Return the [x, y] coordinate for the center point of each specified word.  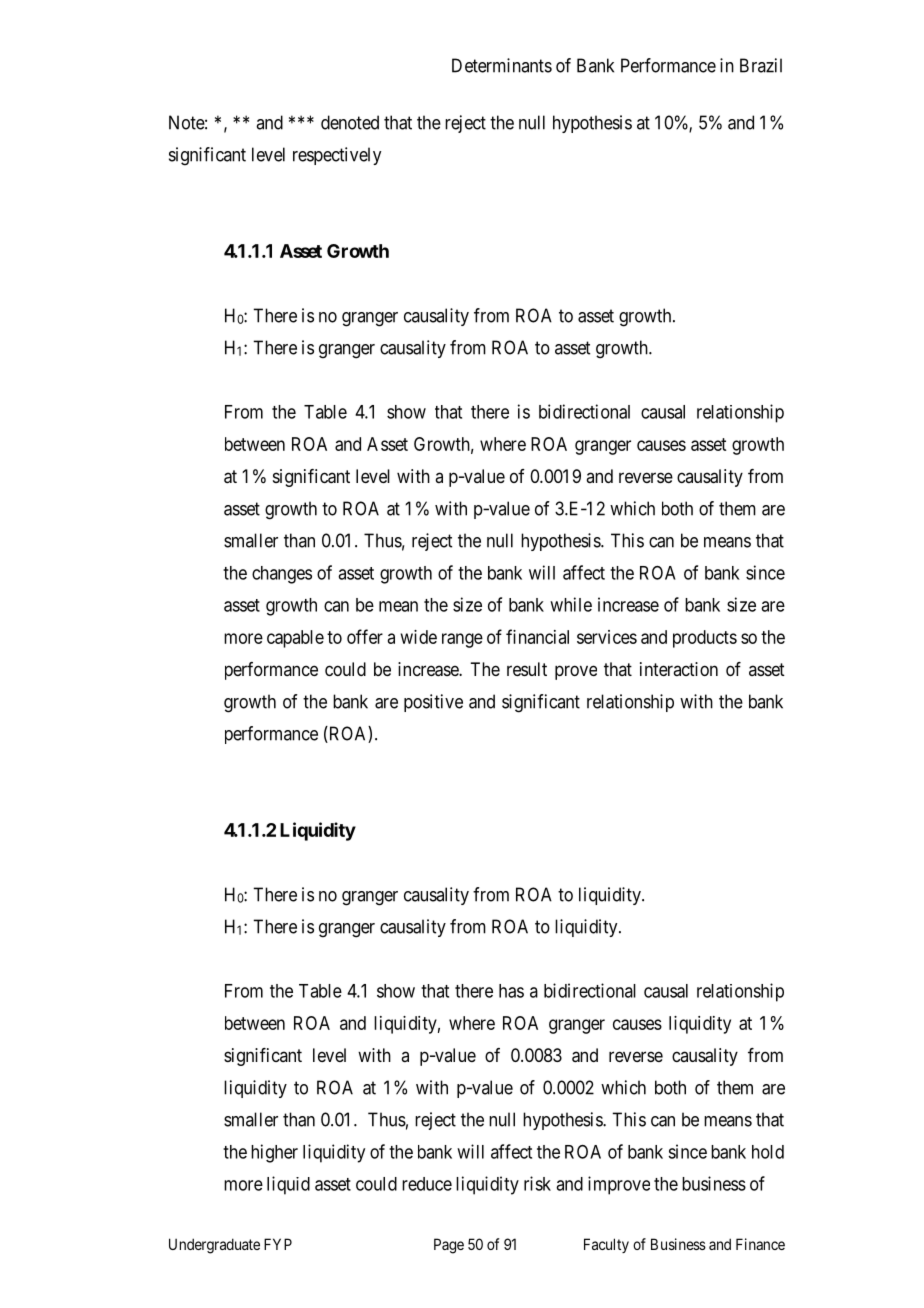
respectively [337, 156]
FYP [278, 1244]
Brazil [761, 65]
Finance [760, 1244]
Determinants [502, 65]
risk [537, 1183]
